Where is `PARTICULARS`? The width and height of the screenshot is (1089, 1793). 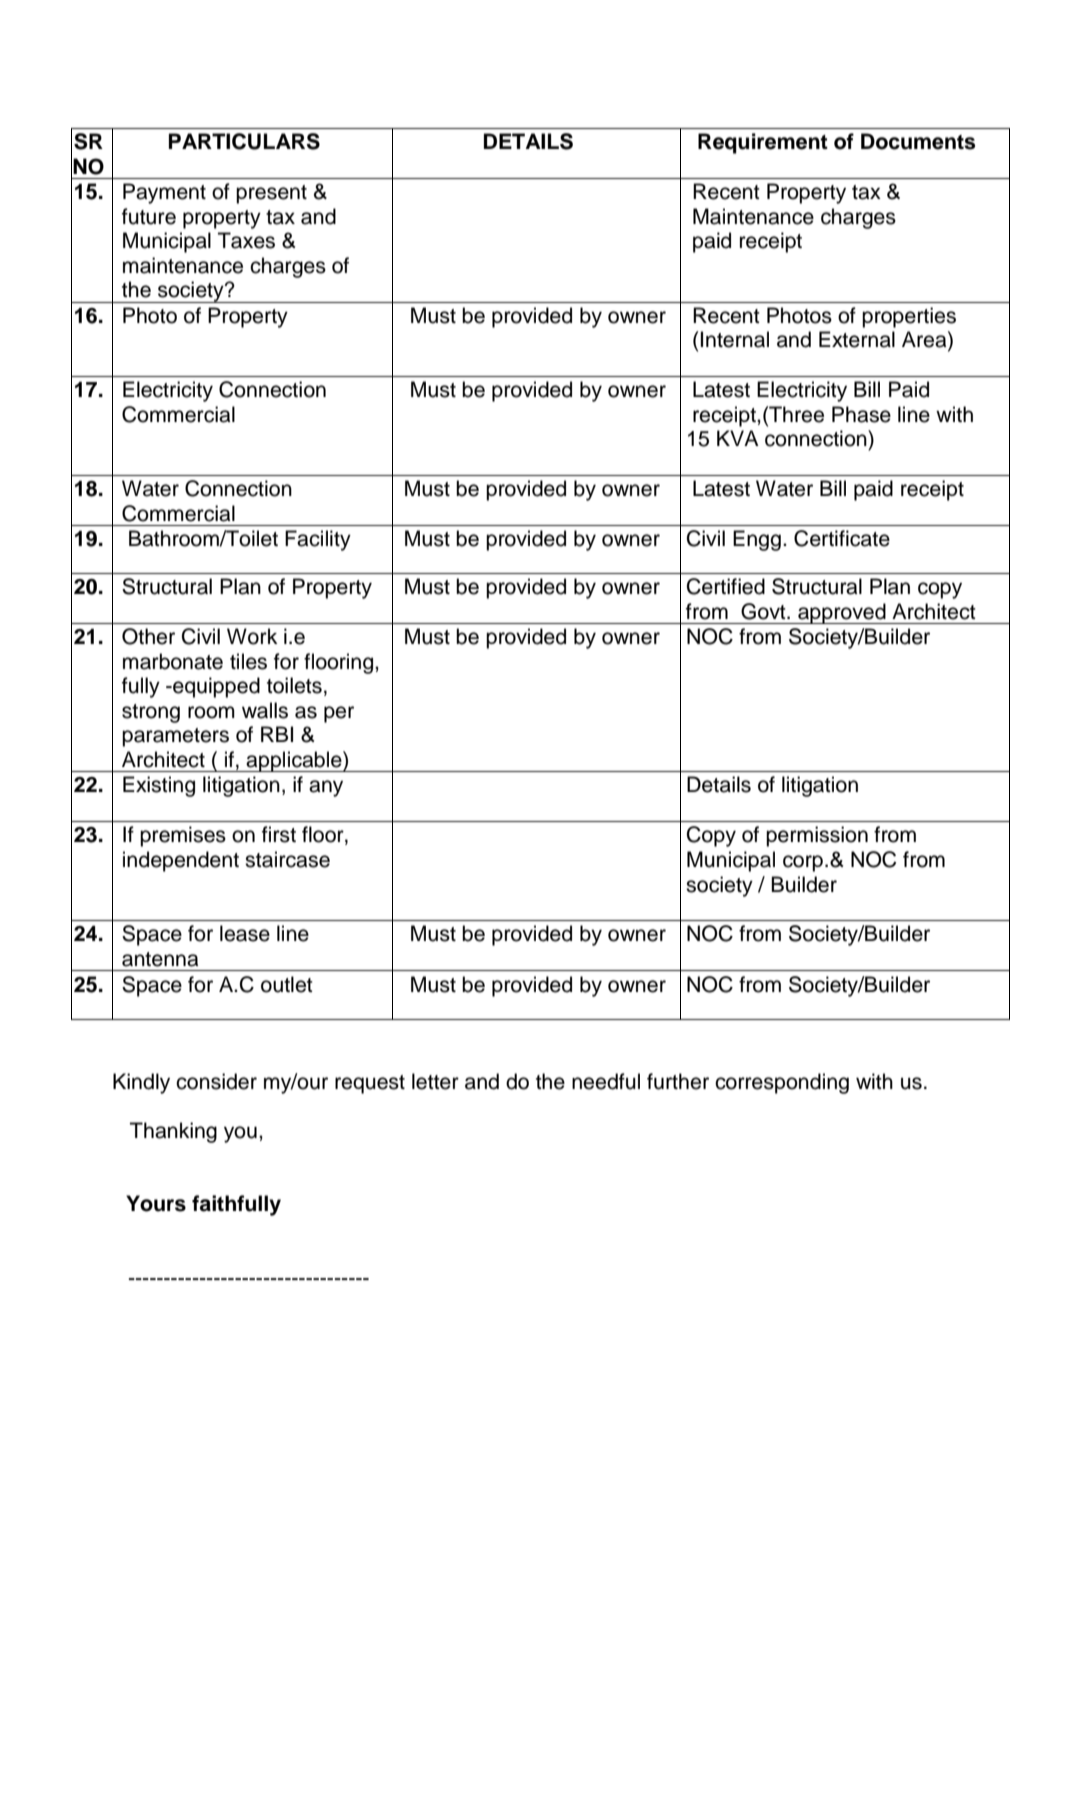
PARTICULARS is located at coordinates (244, 141).
